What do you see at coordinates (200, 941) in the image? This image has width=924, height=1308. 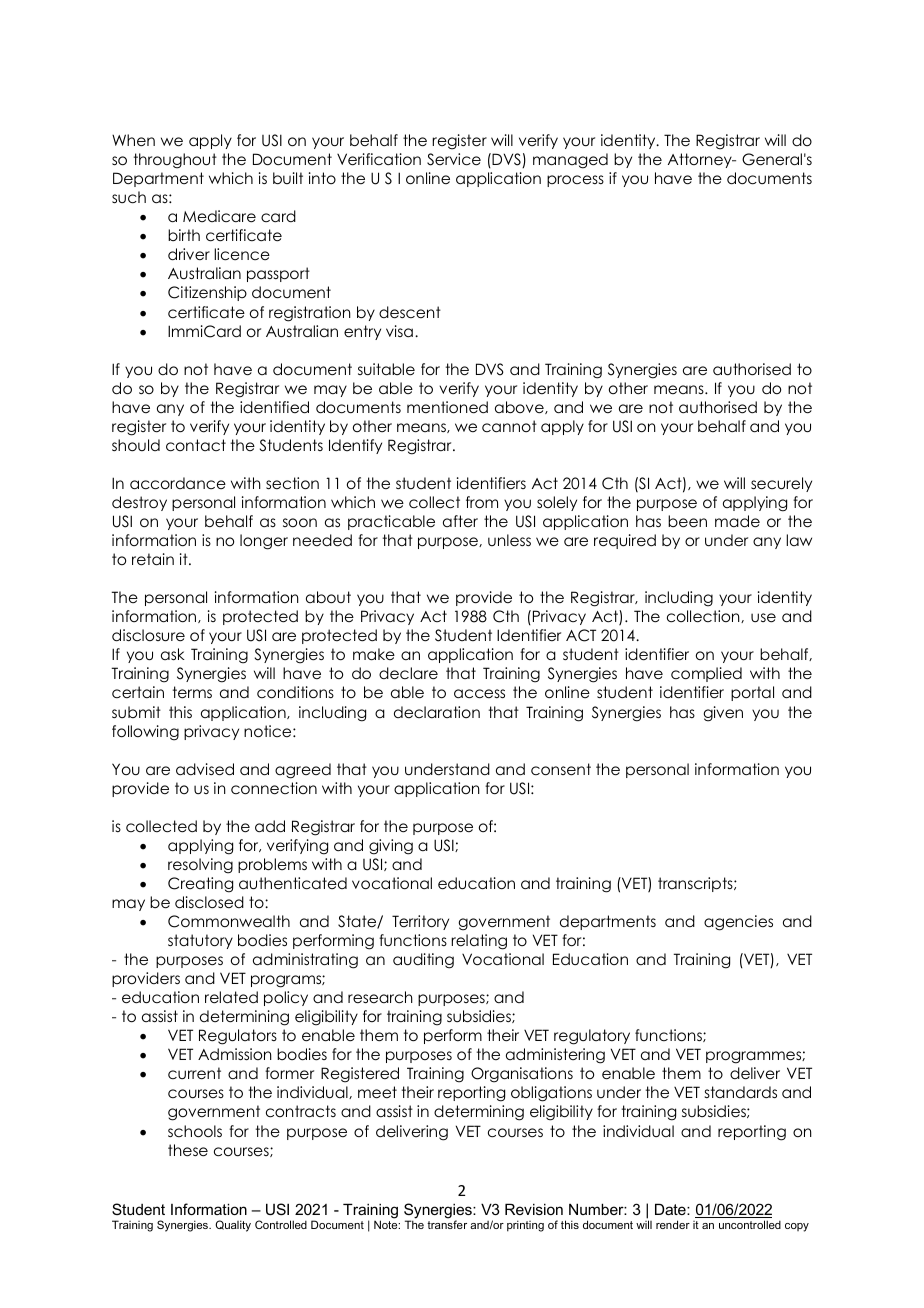 I see `statutory` at bounding box center [200, 941].
